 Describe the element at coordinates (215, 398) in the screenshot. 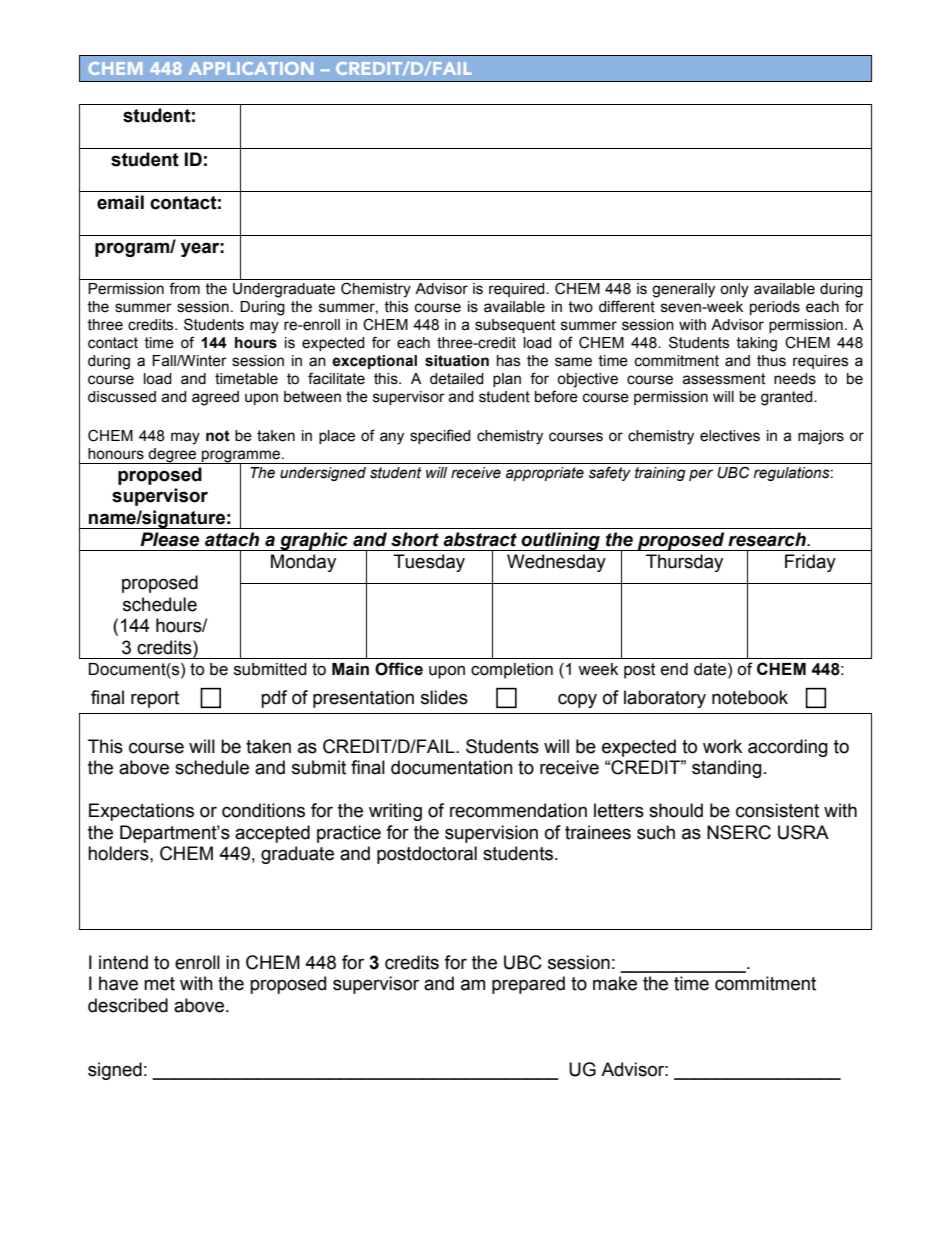

I see `agreed` at that location.
